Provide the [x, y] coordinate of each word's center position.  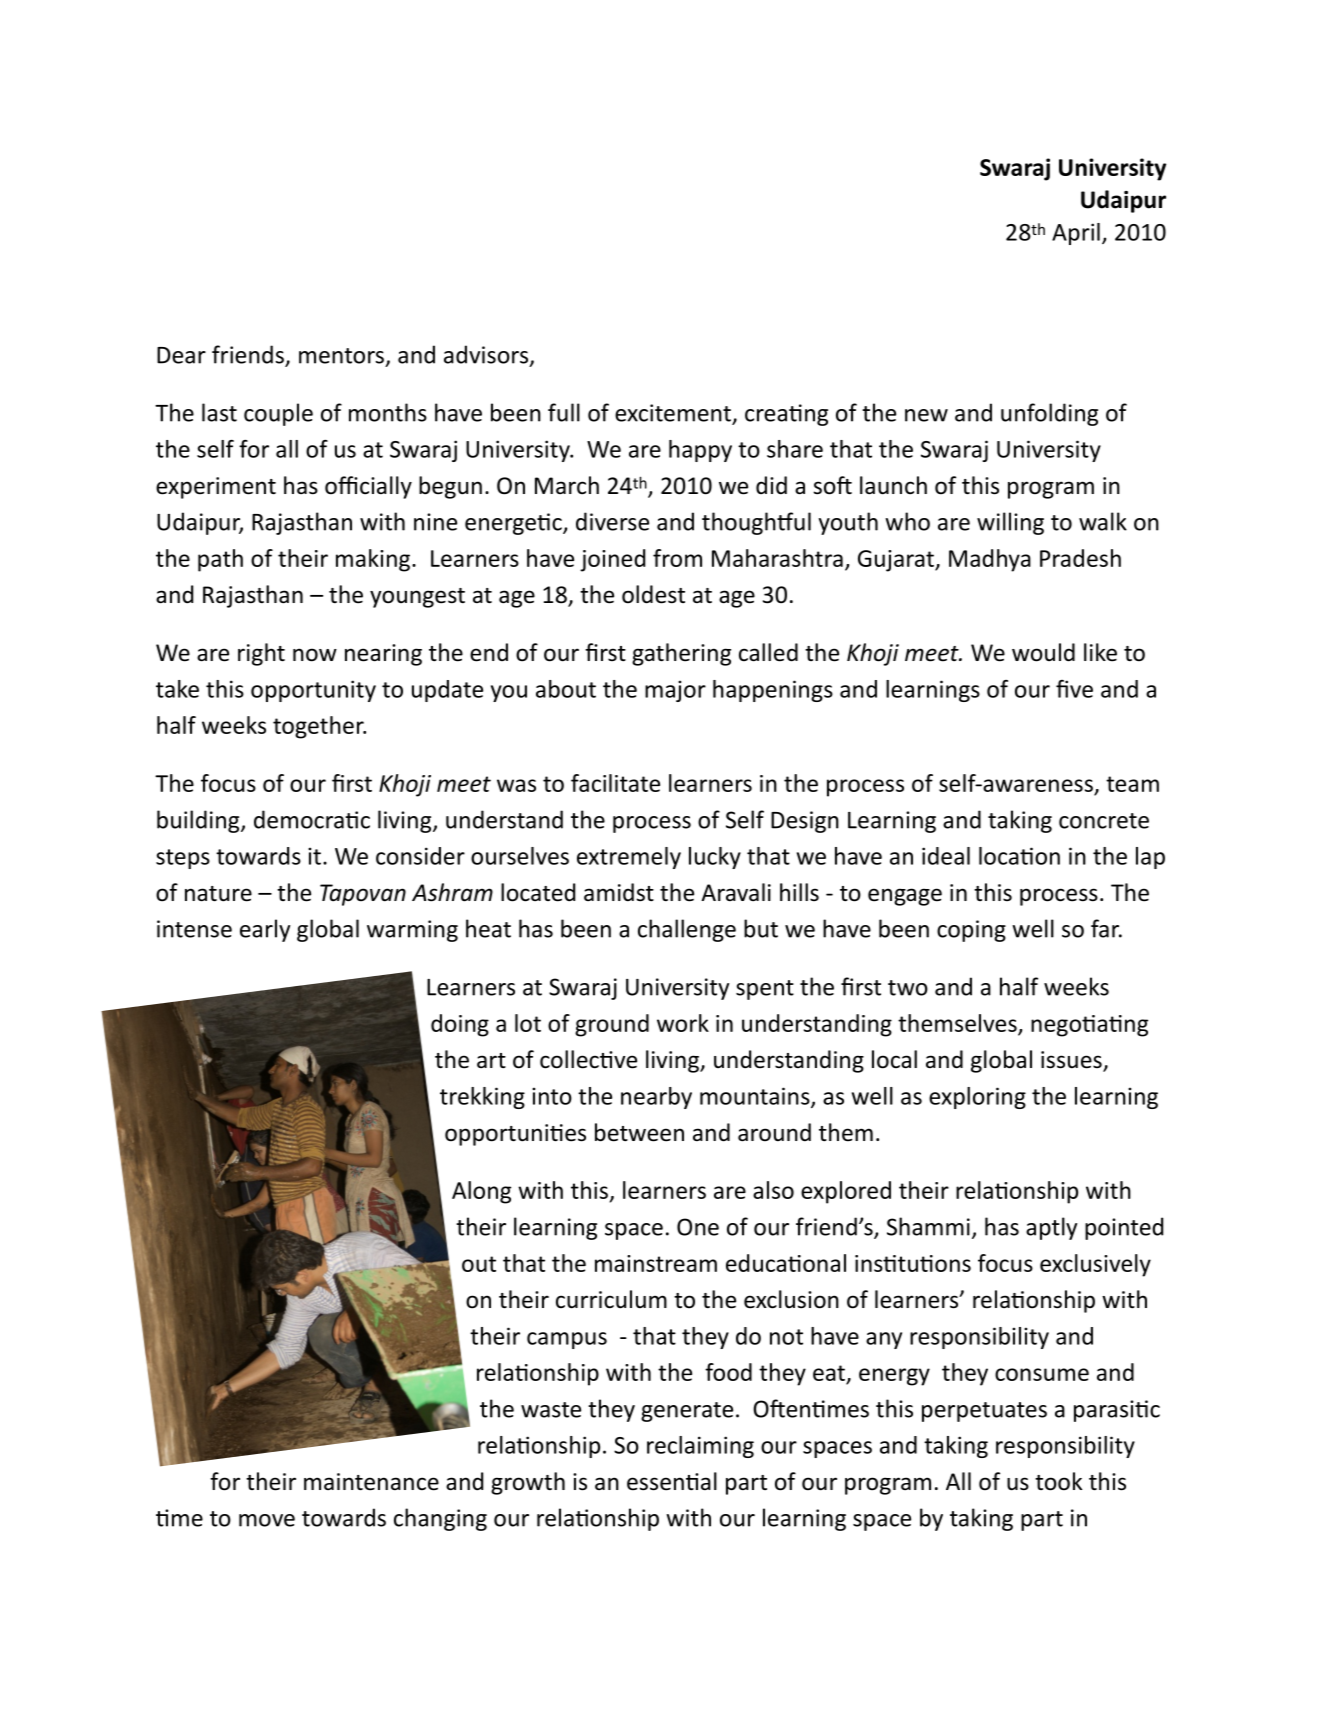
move [267, 1520]
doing [460, 1025]
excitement [673, 413]
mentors [341, 356]
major [675, 691]
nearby [656, 1098]
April [1076, 234]
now [315, 655]
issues [1072, 1061]
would [1043, 652]
